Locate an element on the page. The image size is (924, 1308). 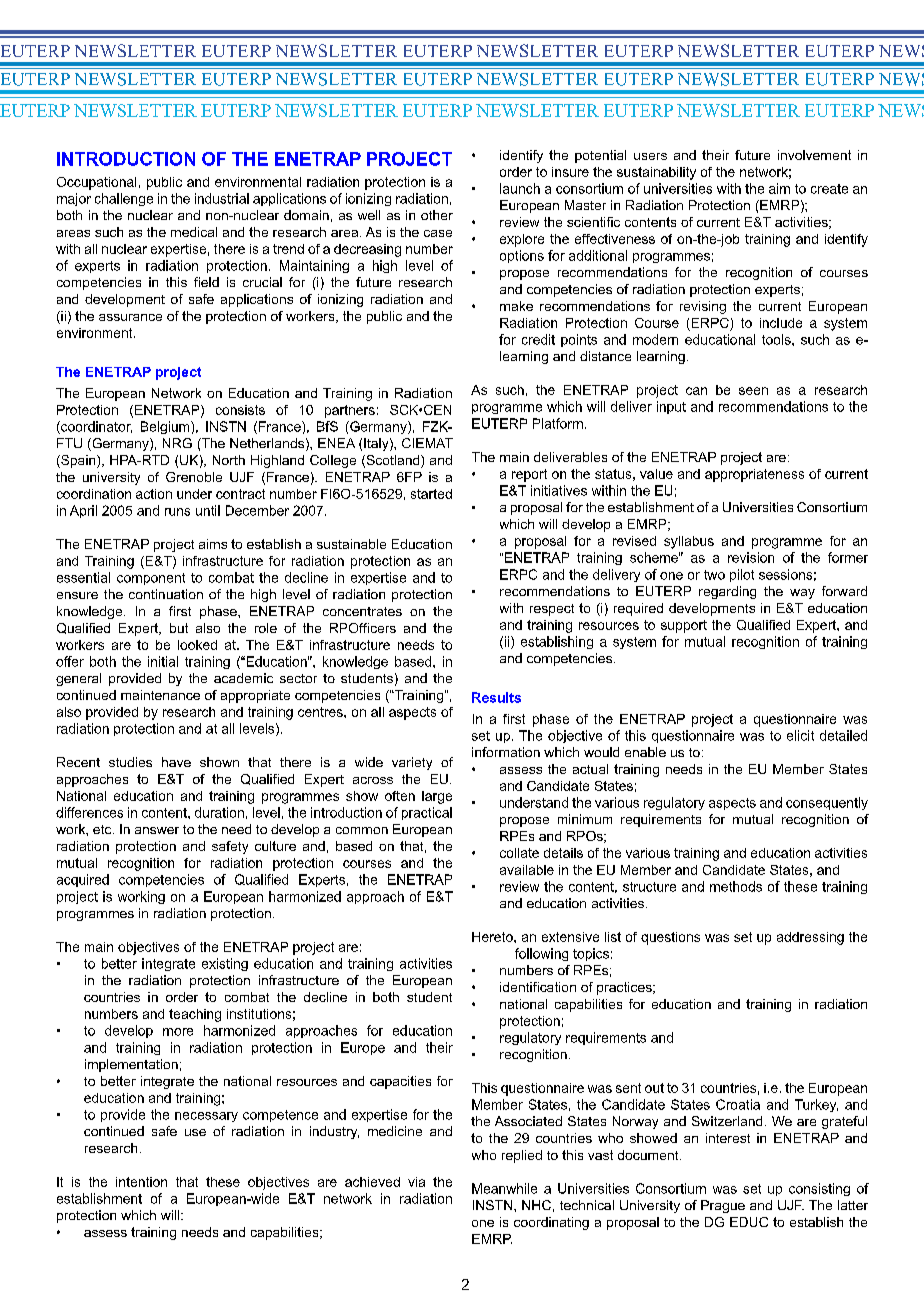
revision is located at coordinates (751, 557).
